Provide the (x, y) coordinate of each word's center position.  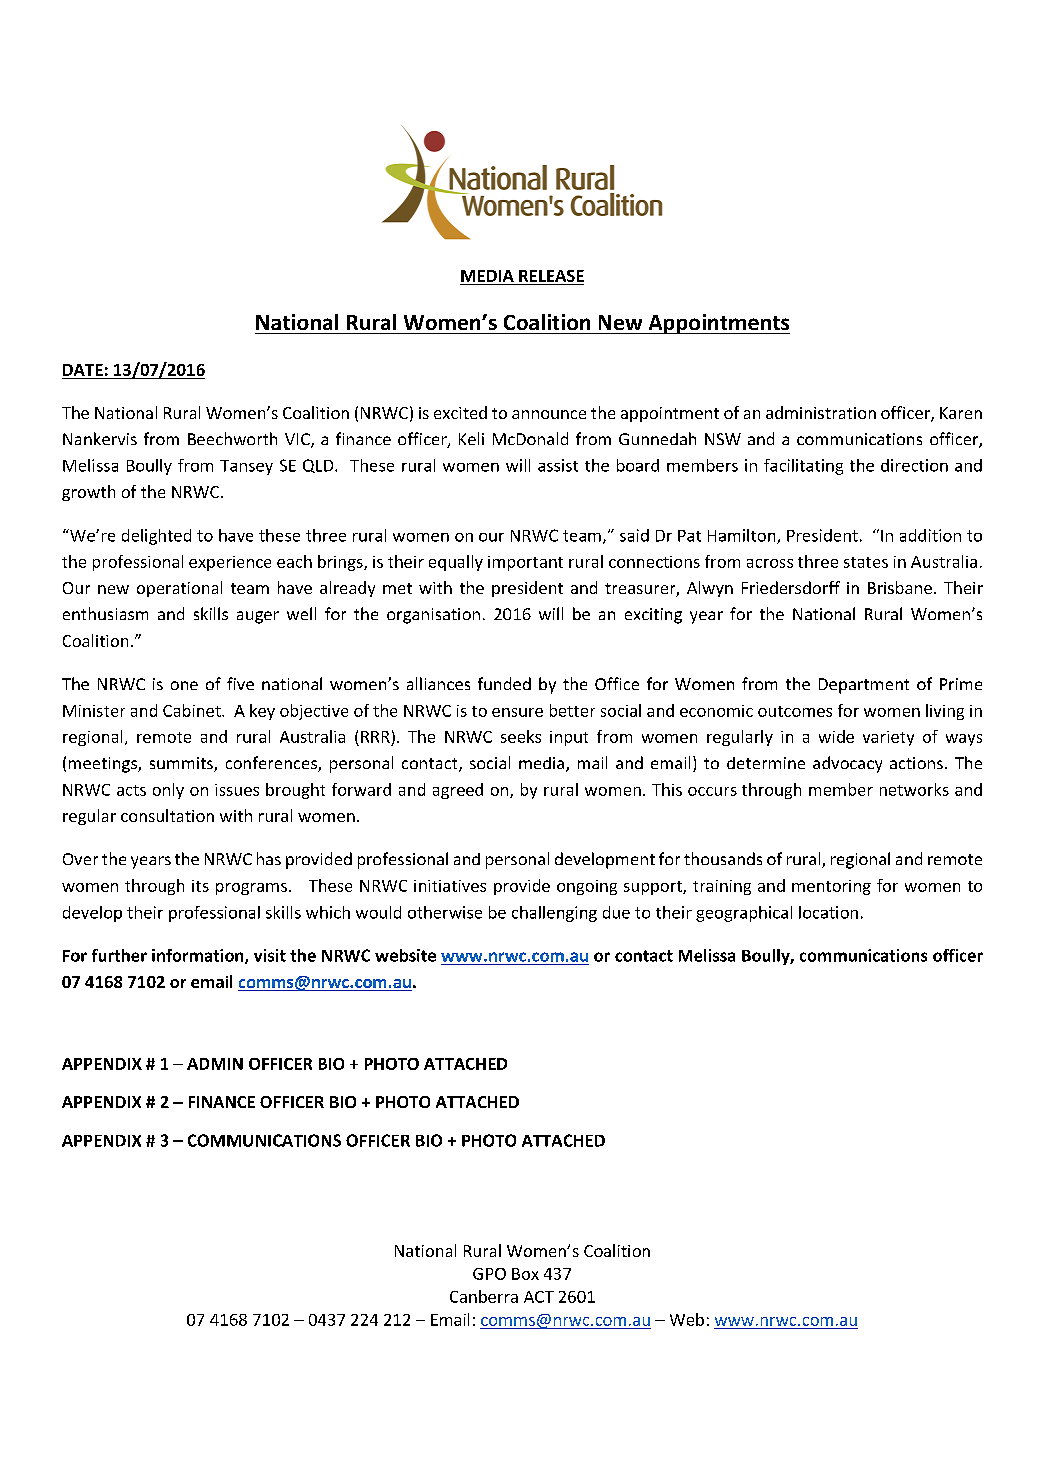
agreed (458, 791)
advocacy (847, 764)
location (828, 912)
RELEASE (551, 276)
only (168, 791)
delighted (156, 537)
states (866, 562)
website (405, 955)
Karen (961, 413)
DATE (83, 370)
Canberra (484, 1296)
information (199, 956)
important (525, 563)
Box (525, 1274)
